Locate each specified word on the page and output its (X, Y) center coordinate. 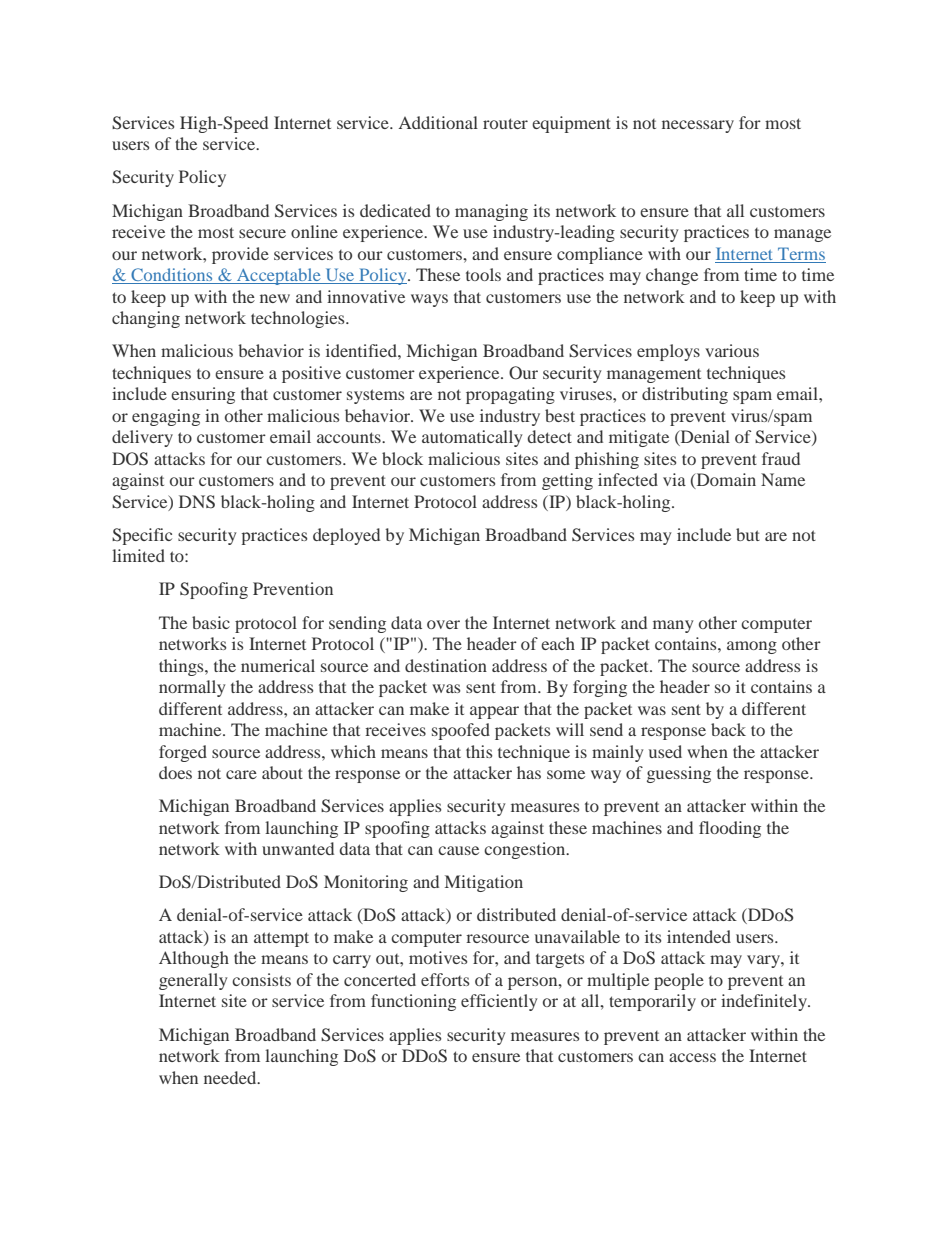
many (673, 626)
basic (211, 622)
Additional (438, 122)
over (443, 624)
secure (262, 233)
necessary (698, 126)
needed (231, 1077)
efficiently (499, 1002)
